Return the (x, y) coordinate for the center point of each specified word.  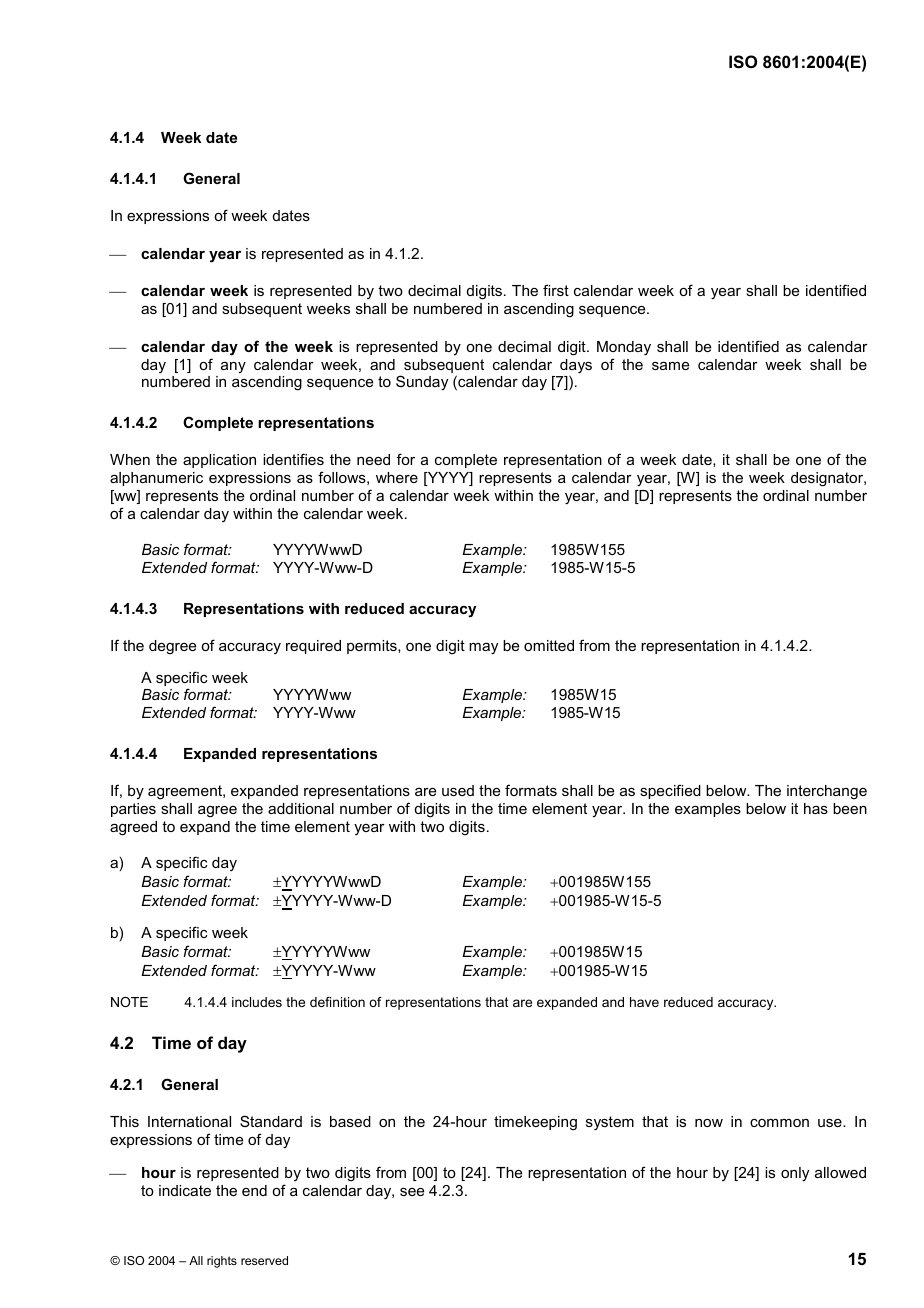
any (233, 367)
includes (257, 1002)
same (670, 366)
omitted (549, 645)
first (556, 290)
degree (172, 647)
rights (222, 1262)
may (483, 649)
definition (337, 1002)
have (644, 1002)
